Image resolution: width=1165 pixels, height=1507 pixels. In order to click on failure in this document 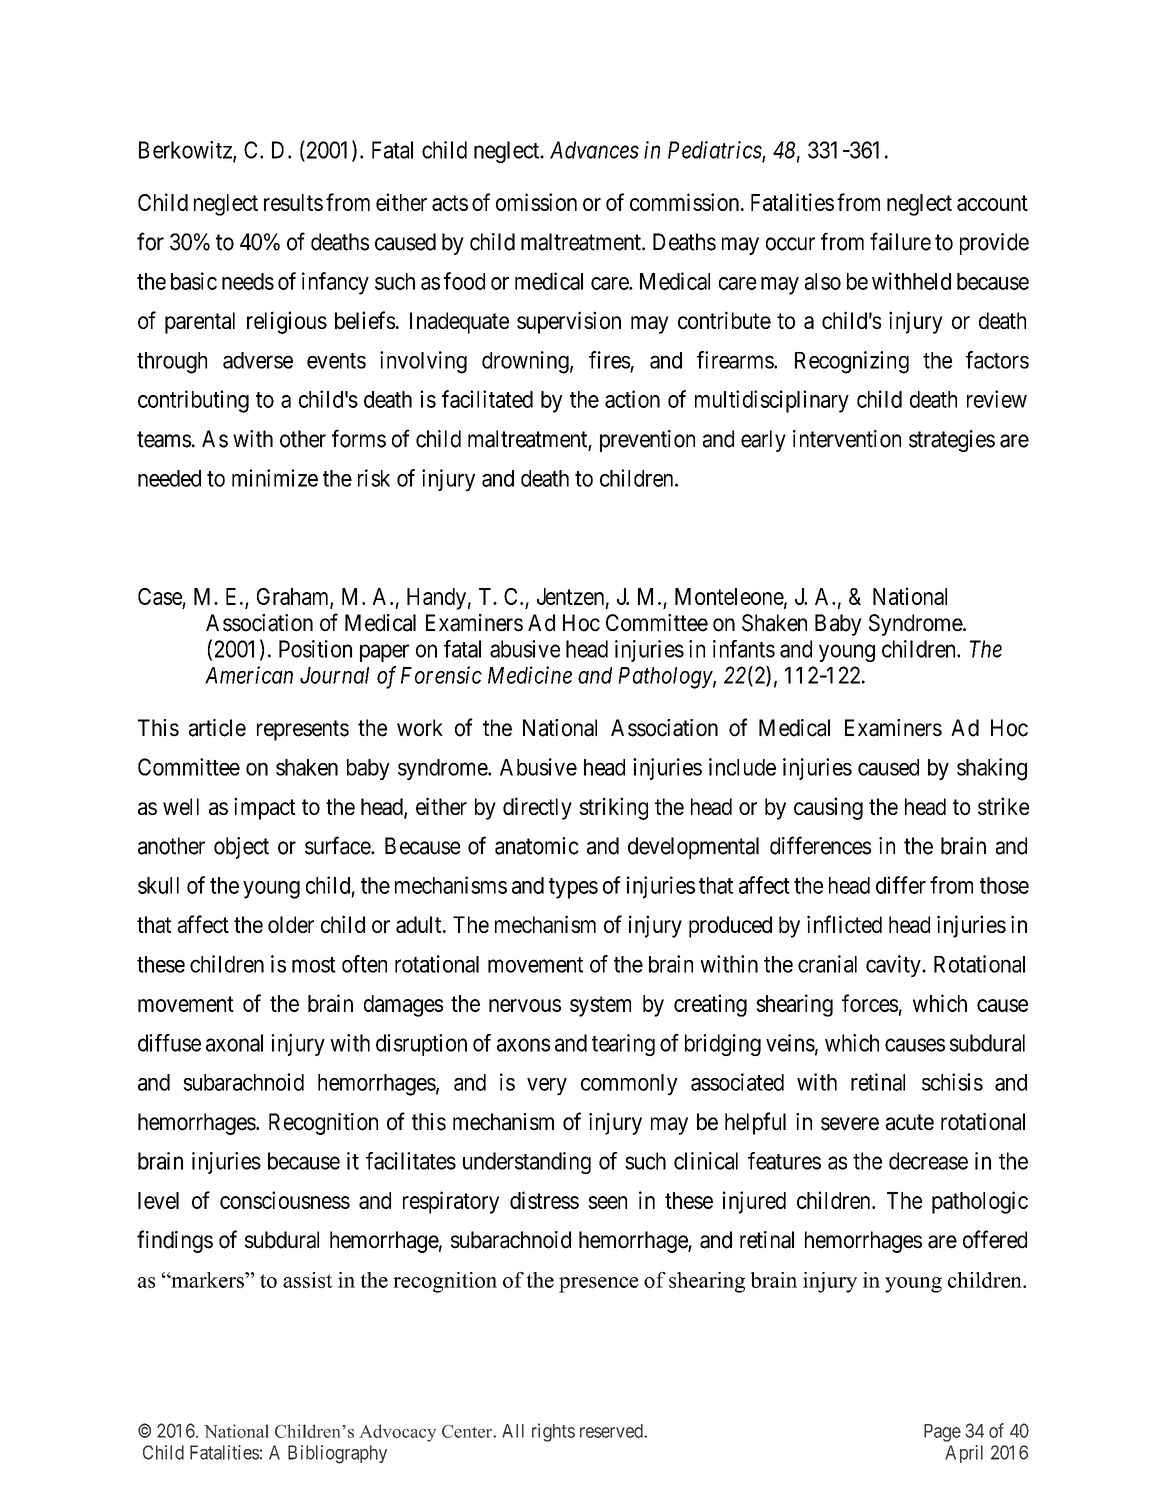, I will do `click(900, 241)`.
